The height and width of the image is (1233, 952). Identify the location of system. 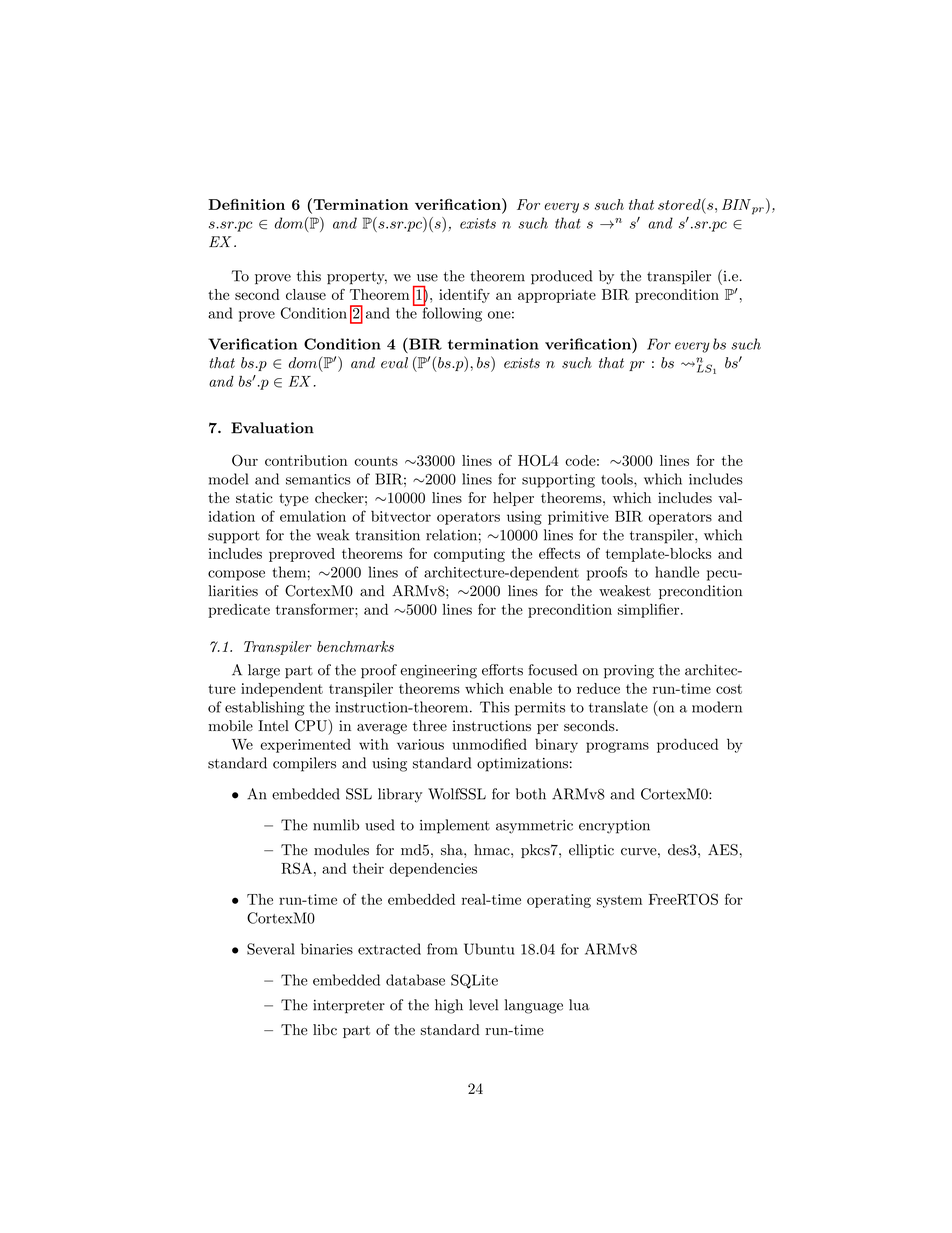
(619, 901).
